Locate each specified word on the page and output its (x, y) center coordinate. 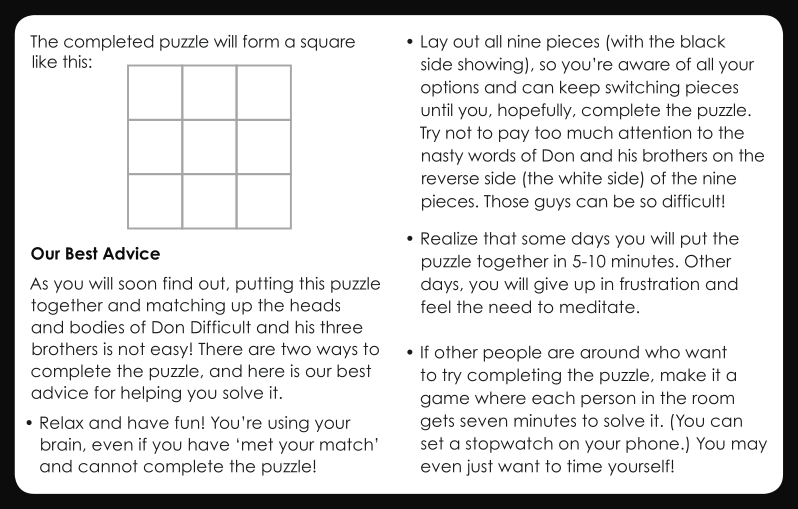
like (45, 61)
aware (644, 66)
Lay (434, 43)
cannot (108, 466)
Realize (449, 238)
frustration (659, 283)
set (432, 443)
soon (137, 285)
